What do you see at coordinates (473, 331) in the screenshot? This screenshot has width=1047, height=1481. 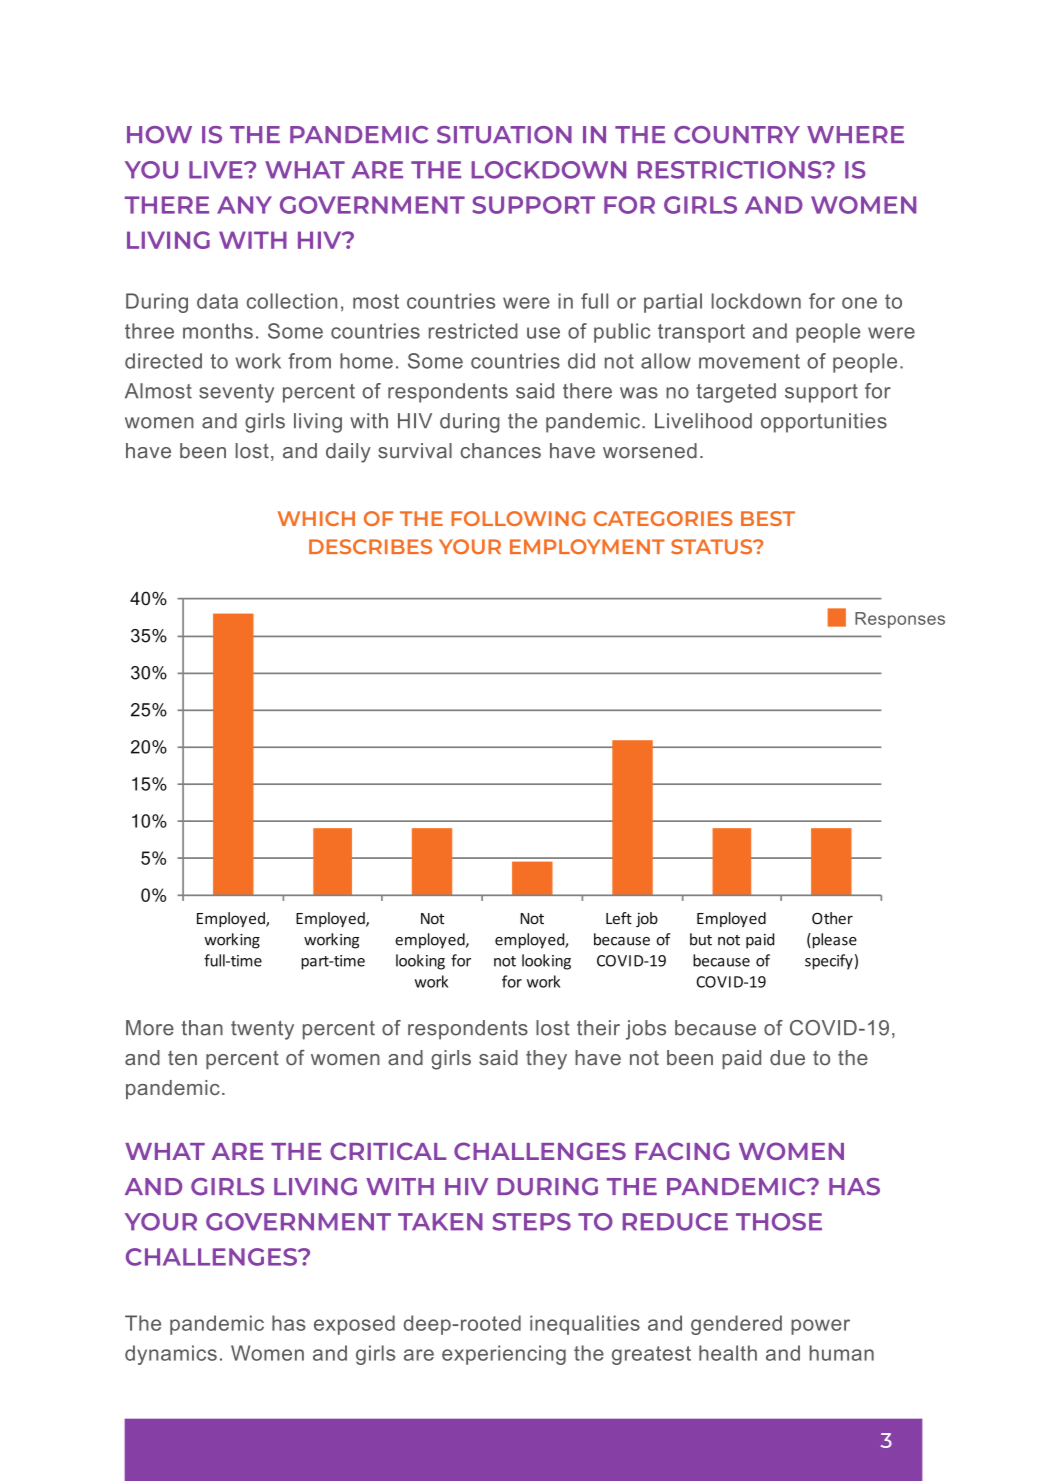 I see `restricted` at bounding box center [473, 331].
